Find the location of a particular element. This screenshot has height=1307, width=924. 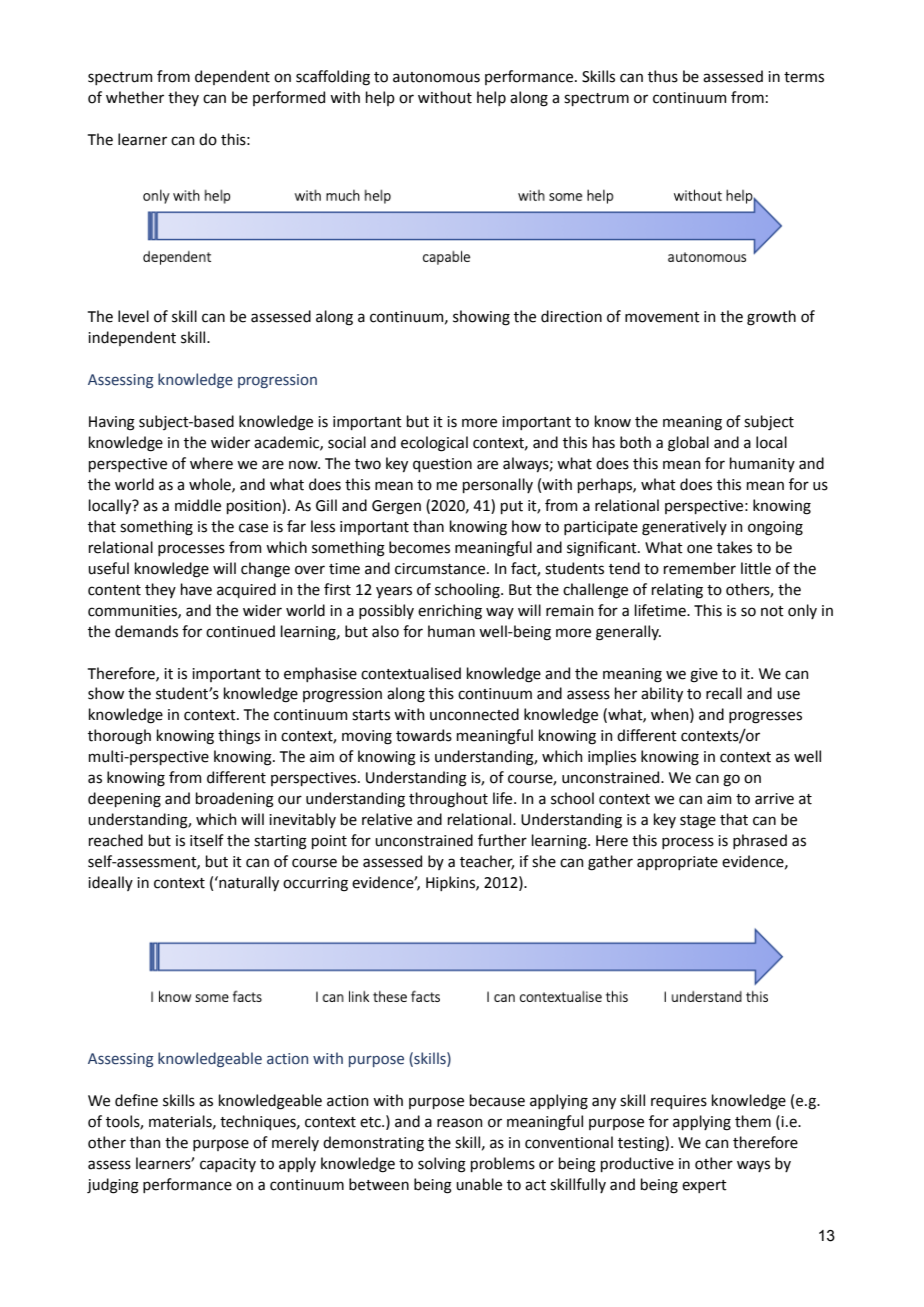

capacity is located at coordinates (228, 1165).
